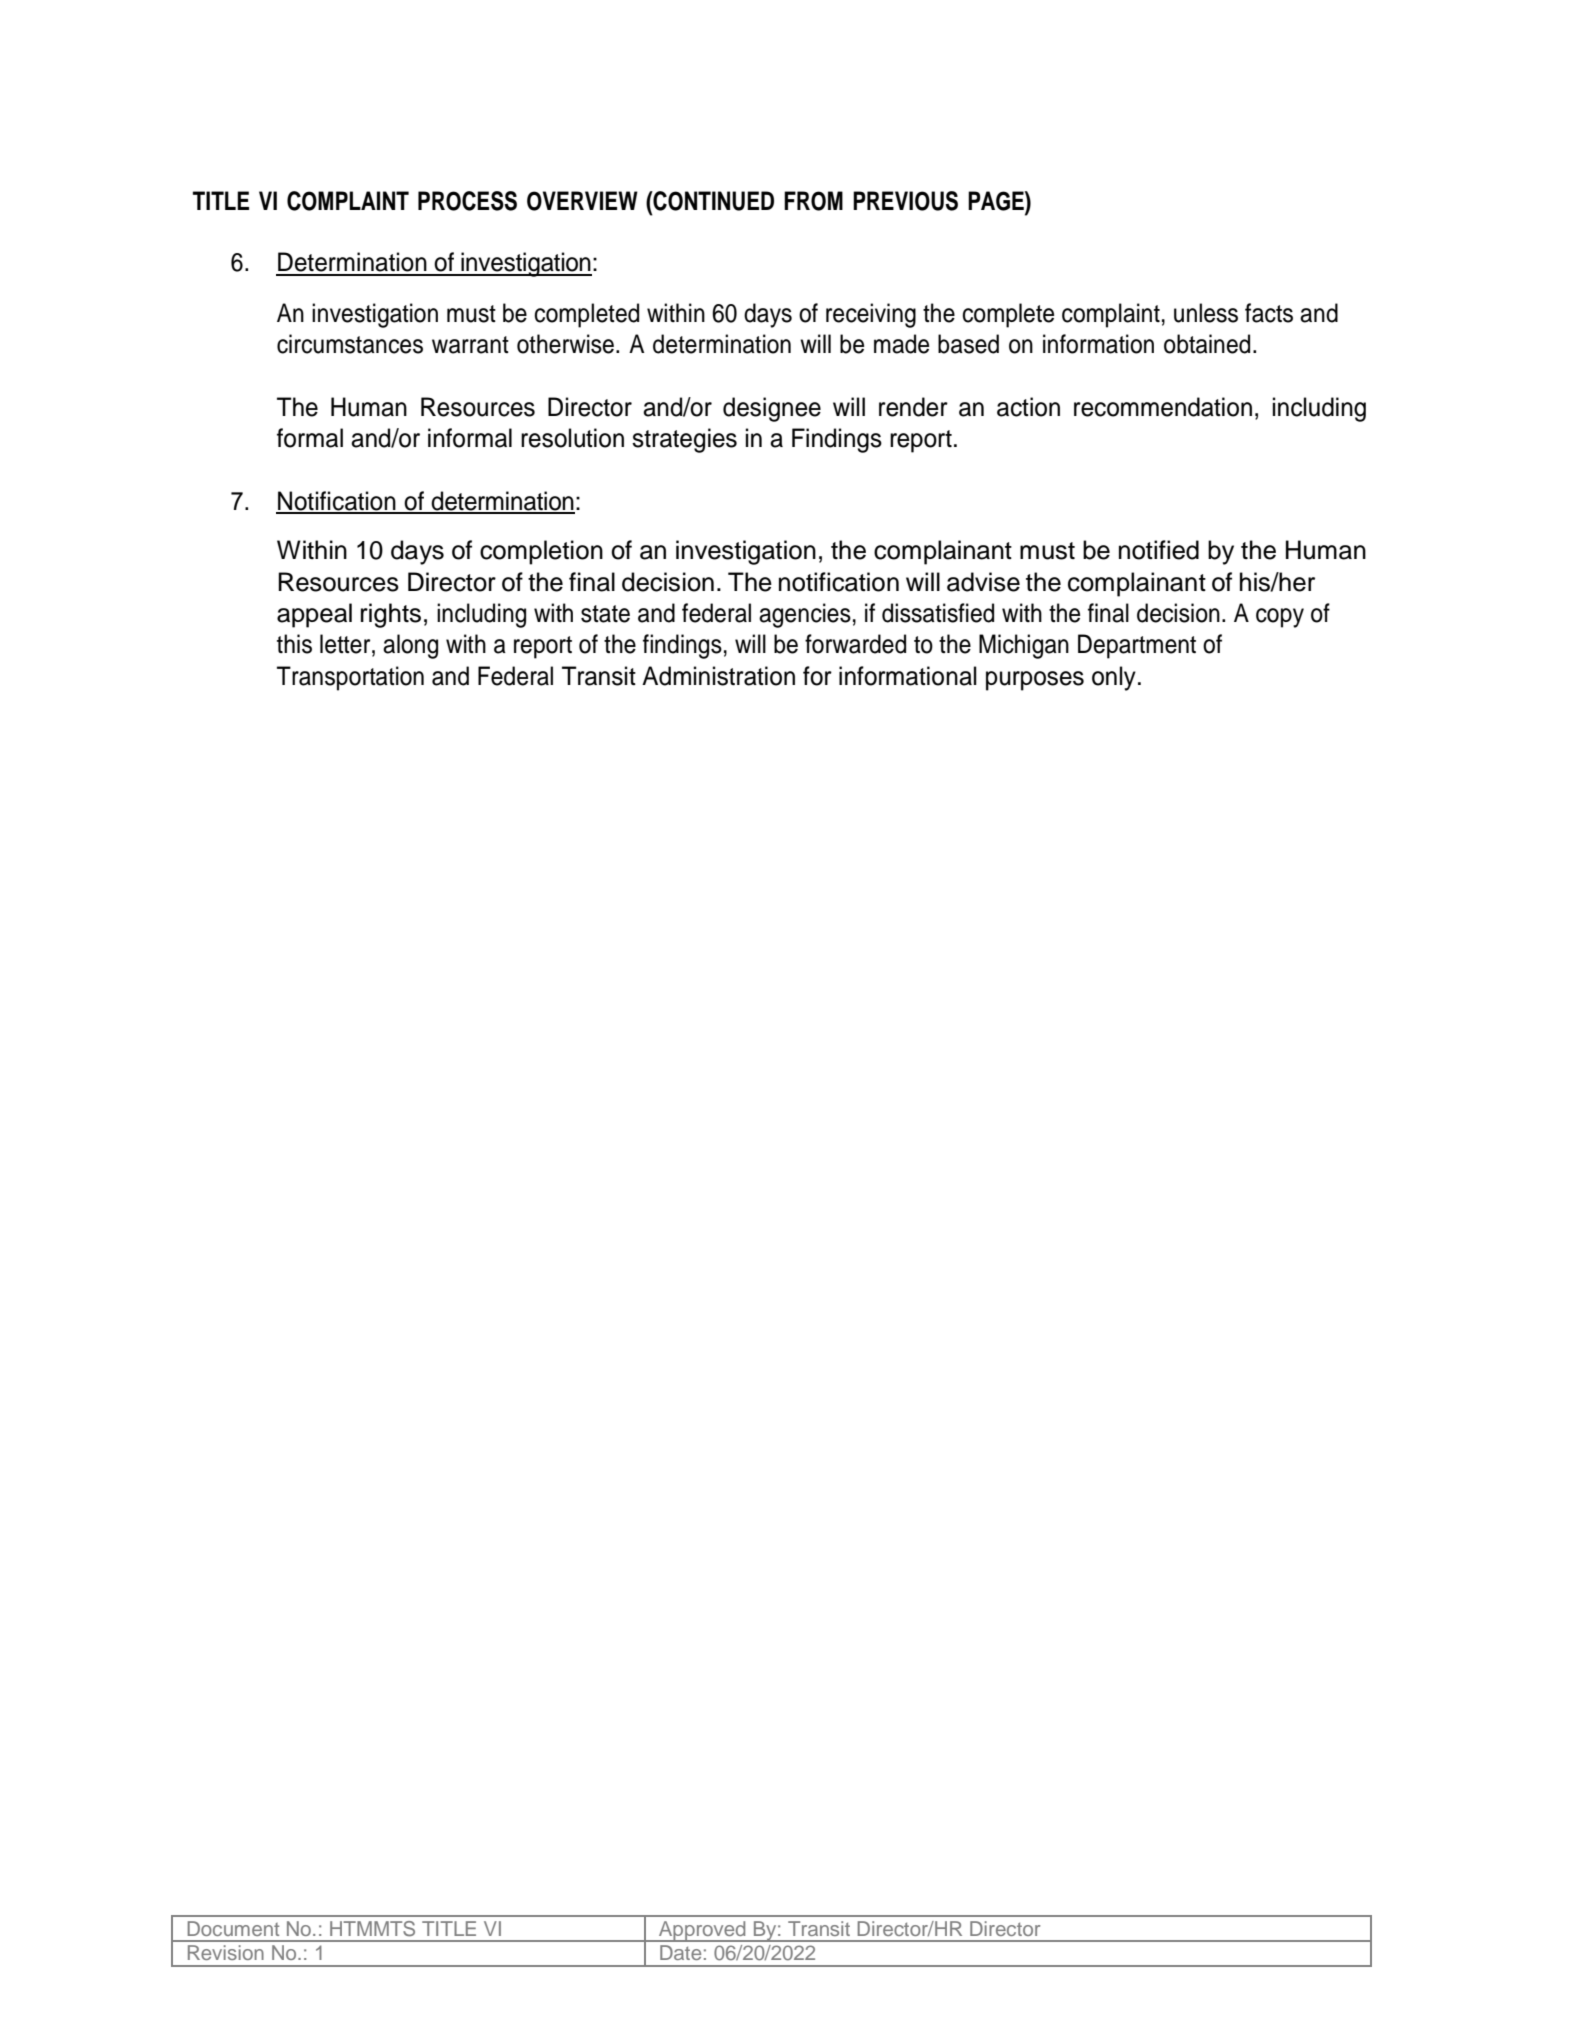 This document has width=1569, height=2031. What do you see at coordinates (233, 1928) in the document?
I see `Document` at bounding box center [233, 1928].
